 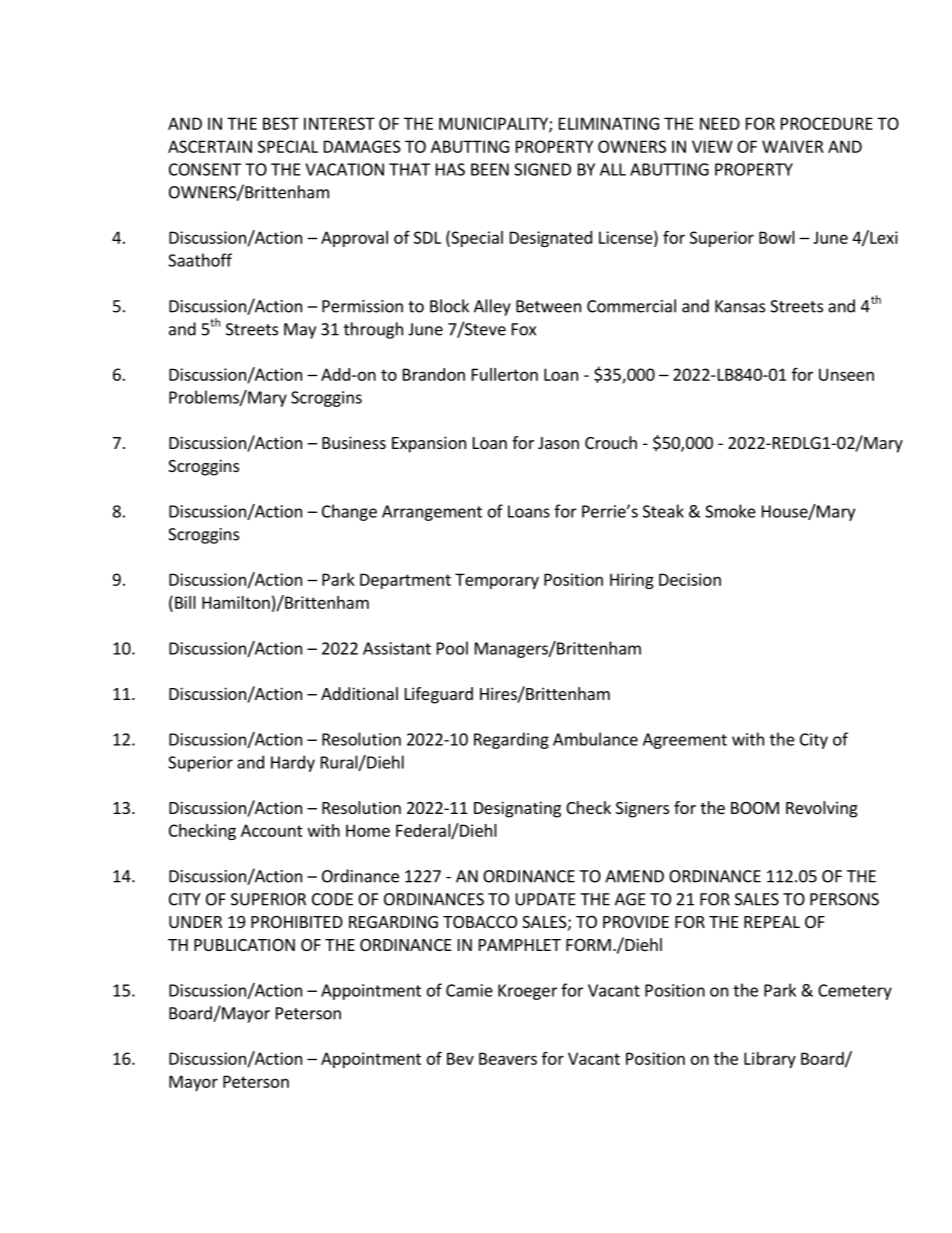 I want to click on PUBLICATION, so click(x=244, y=945).
